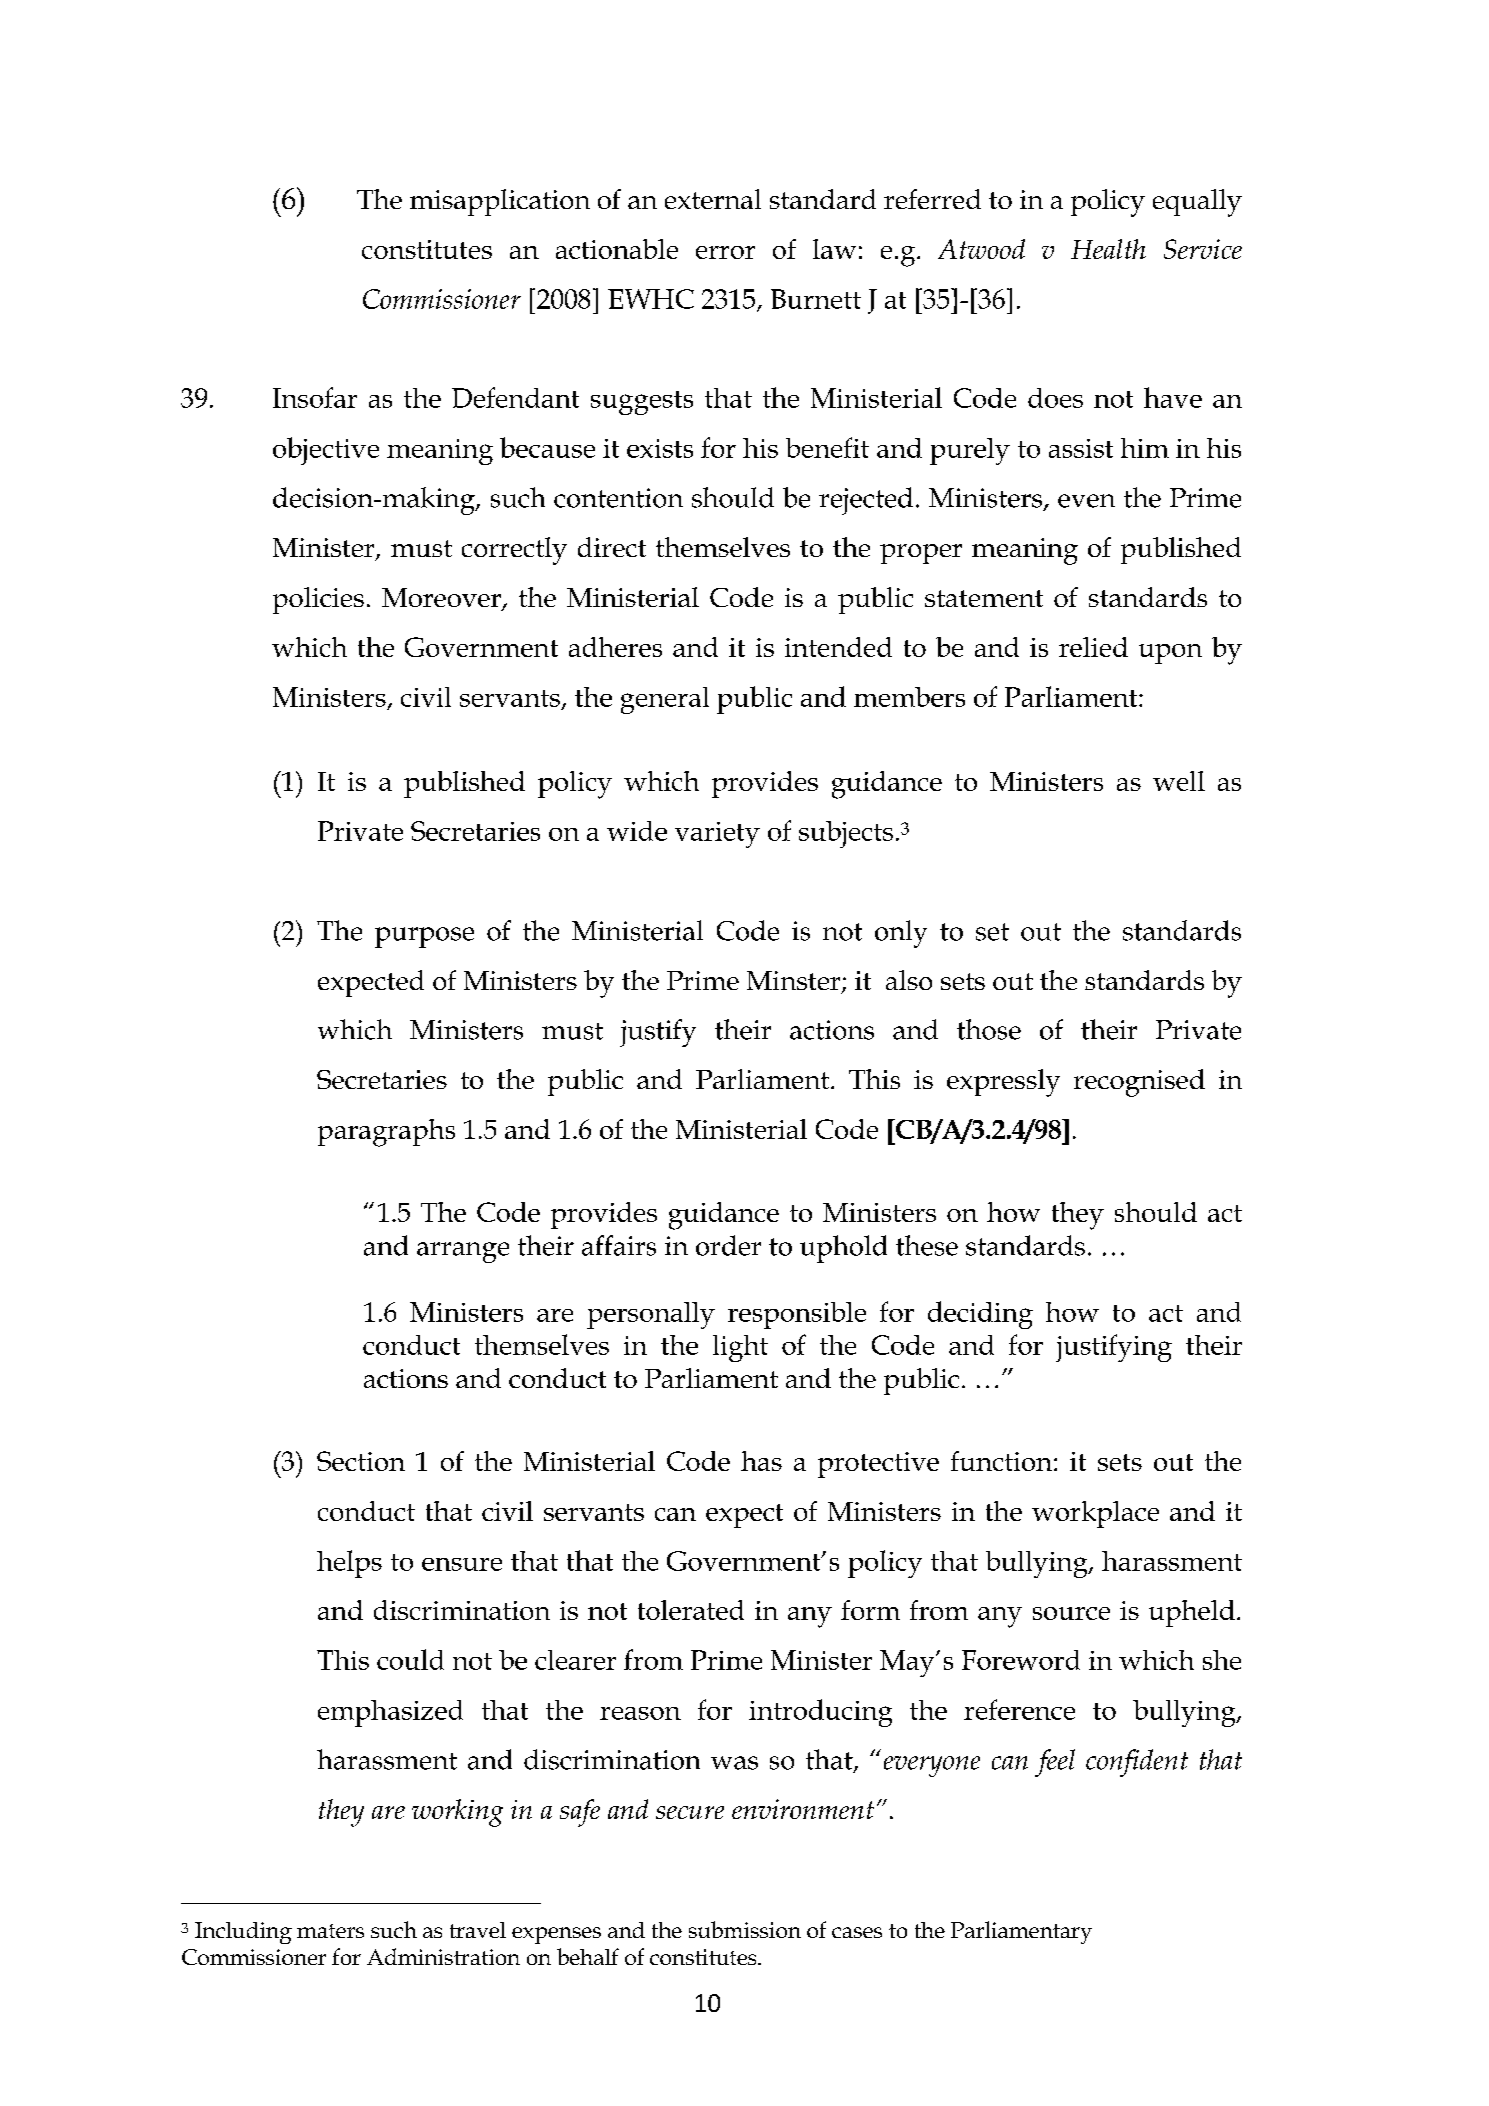 Image resolution: width=1489 pixels, height=2106 pixels. I want to click on misapplication, so click(500, 202).
